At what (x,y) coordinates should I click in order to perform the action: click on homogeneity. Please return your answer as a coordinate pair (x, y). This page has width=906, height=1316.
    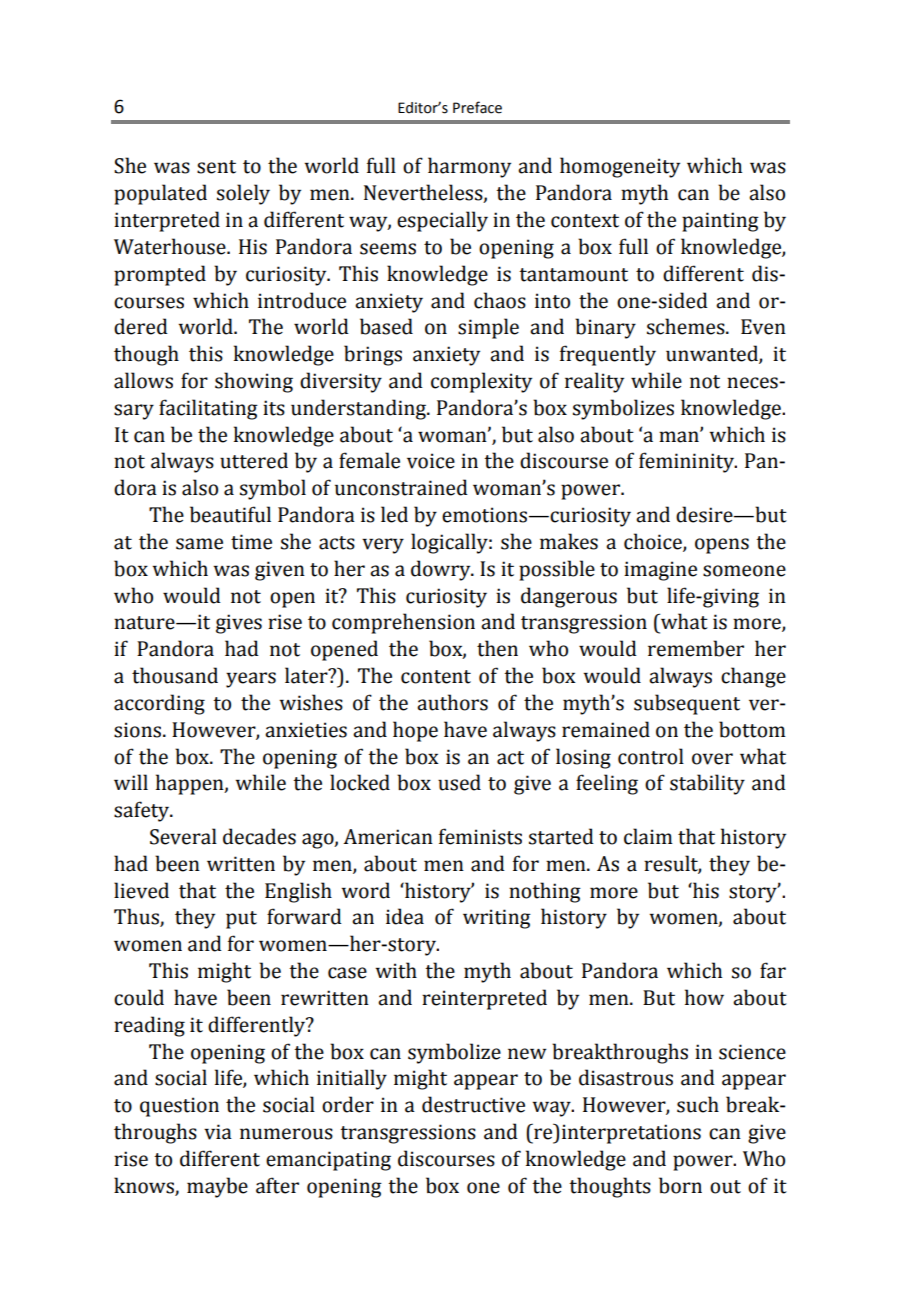
    Looking at the image, I should click on (620, 167).
